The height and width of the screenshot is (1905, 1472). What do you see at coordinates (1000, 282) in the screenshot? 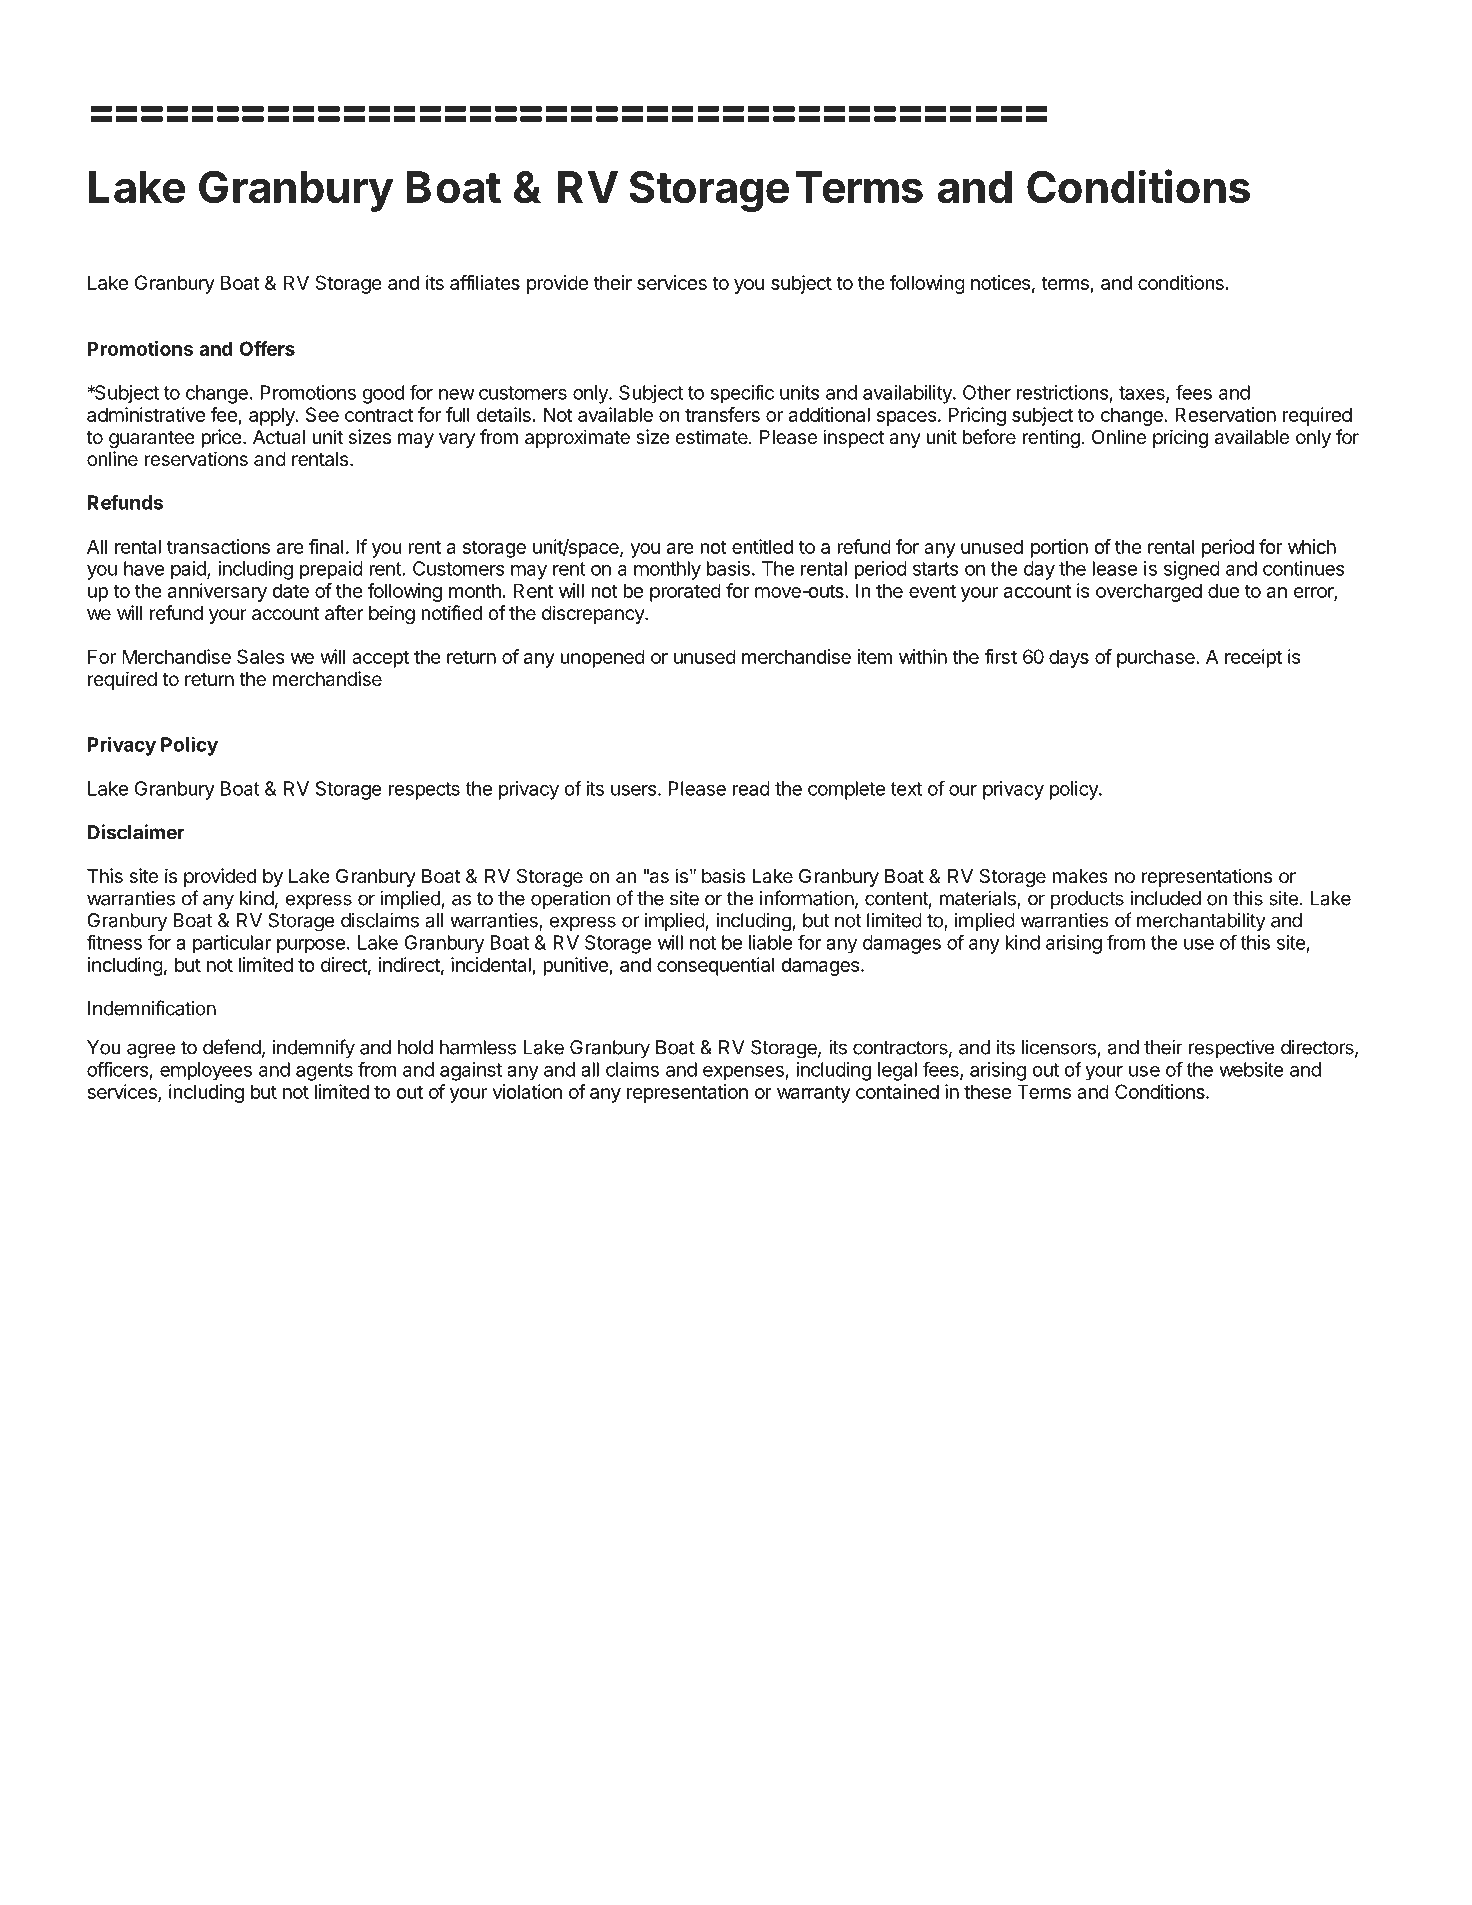
I see `notices` at bounding box center [1000, 282].
